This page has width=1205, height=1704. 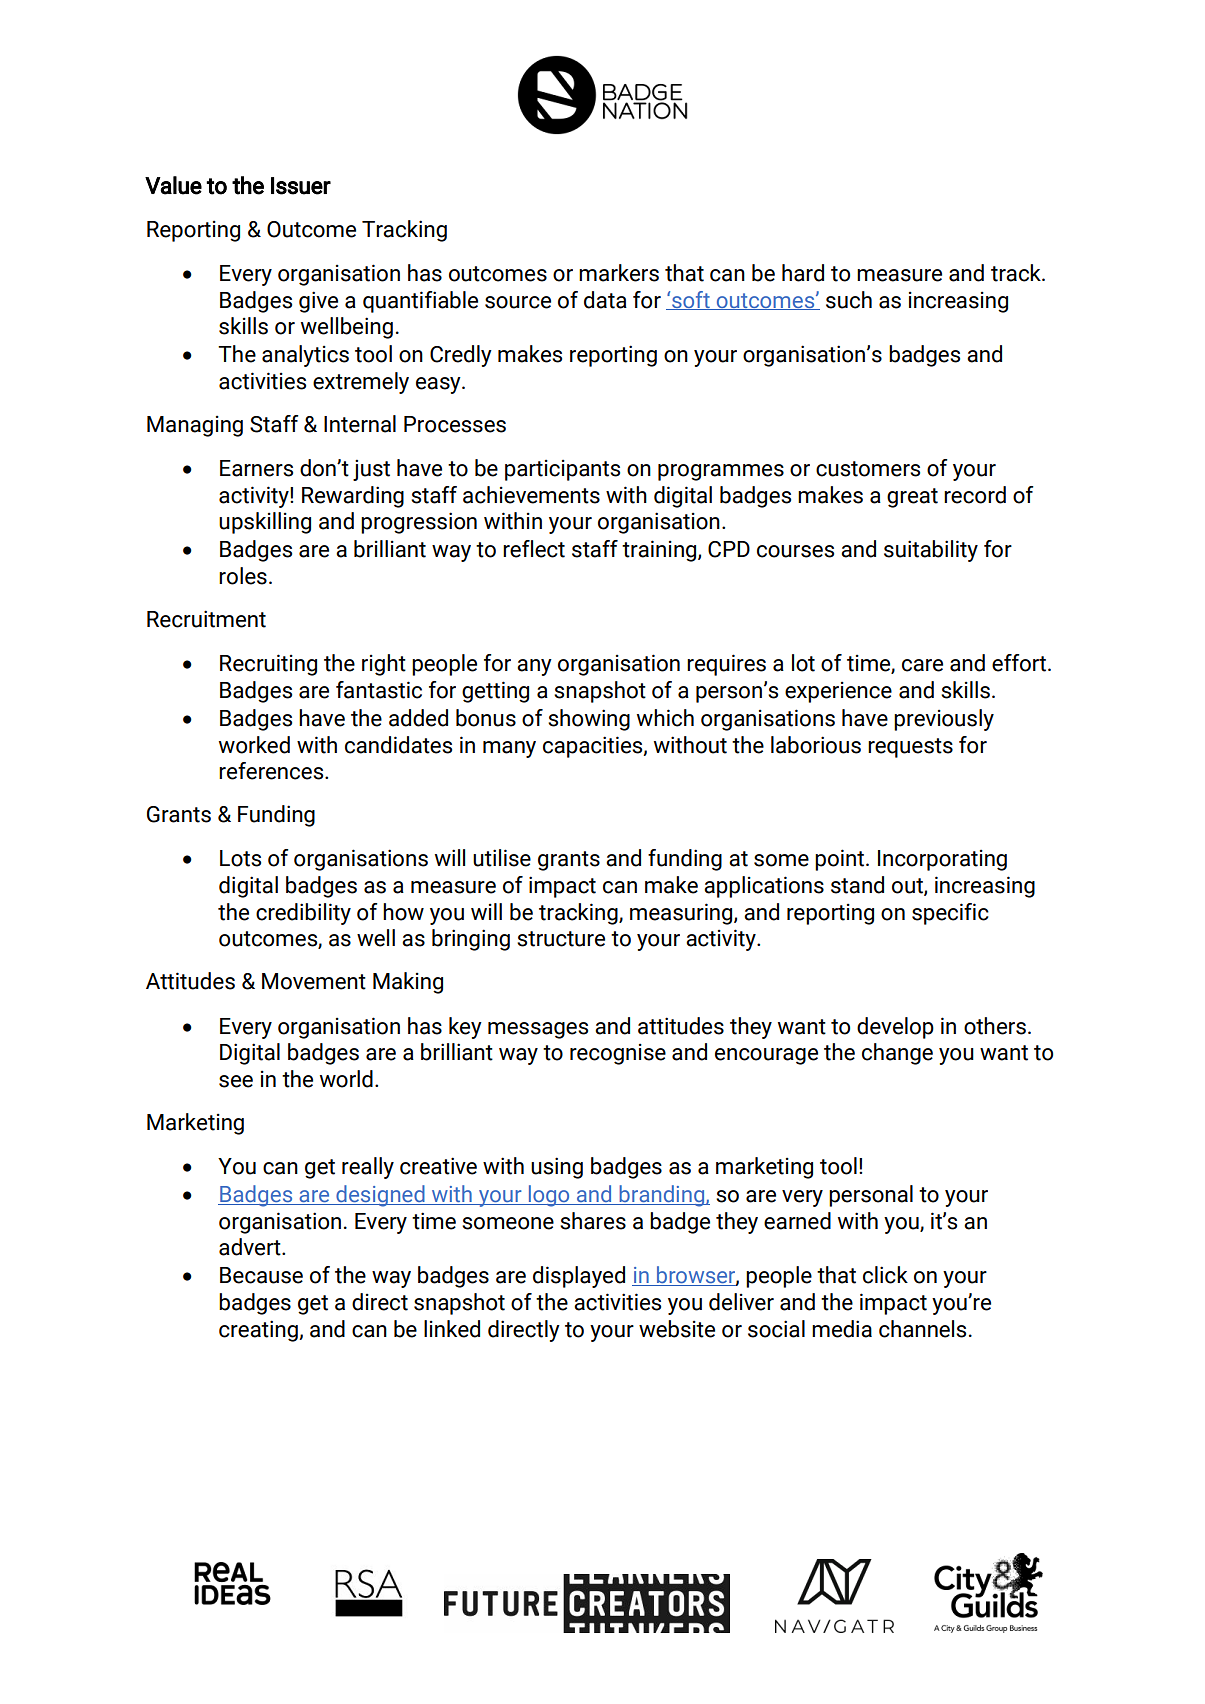 I want to click on references, so click(x=272, y=771).
